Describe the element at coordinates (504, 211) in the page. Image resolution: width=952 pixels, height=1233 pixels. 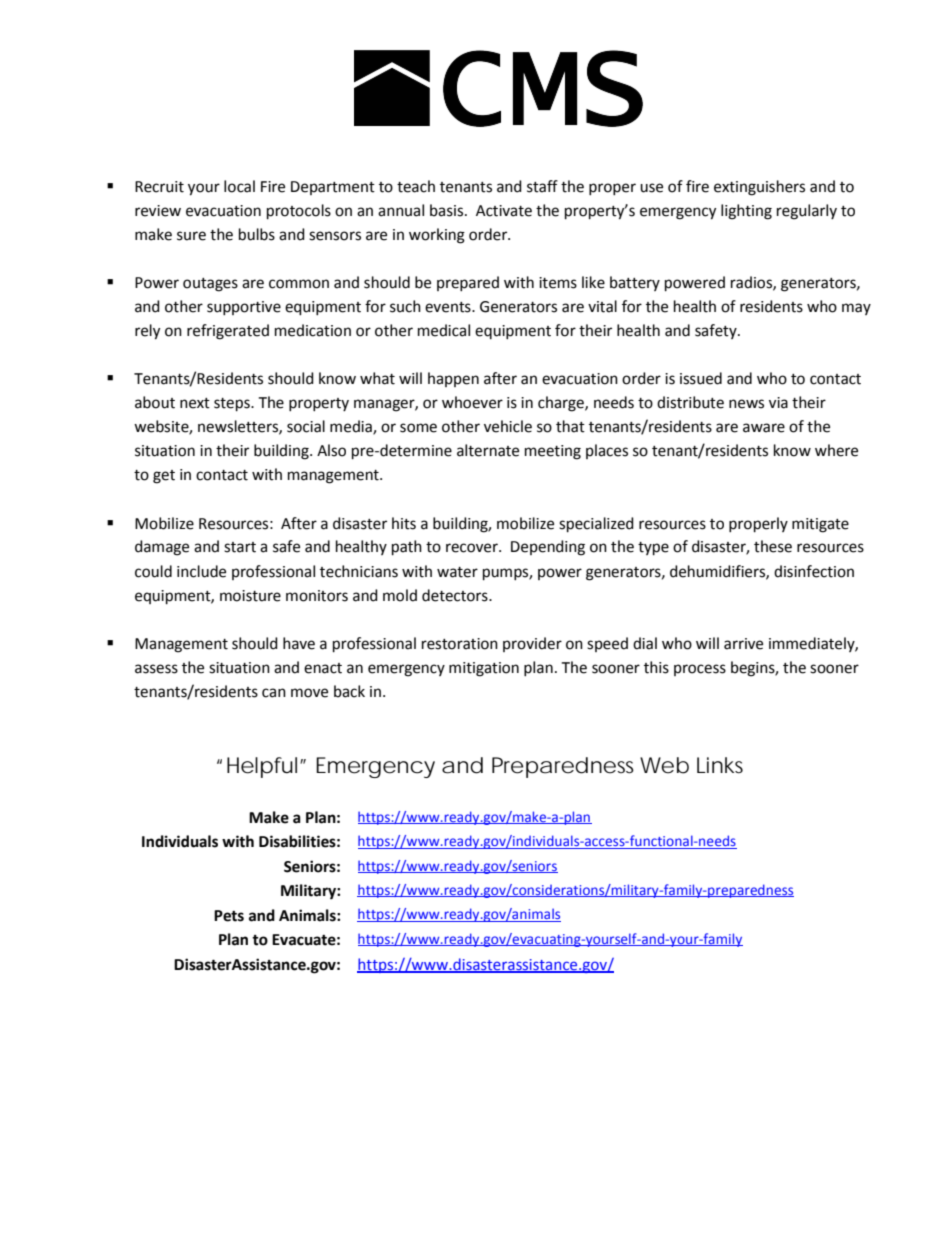
I see `Activate` at that location.
